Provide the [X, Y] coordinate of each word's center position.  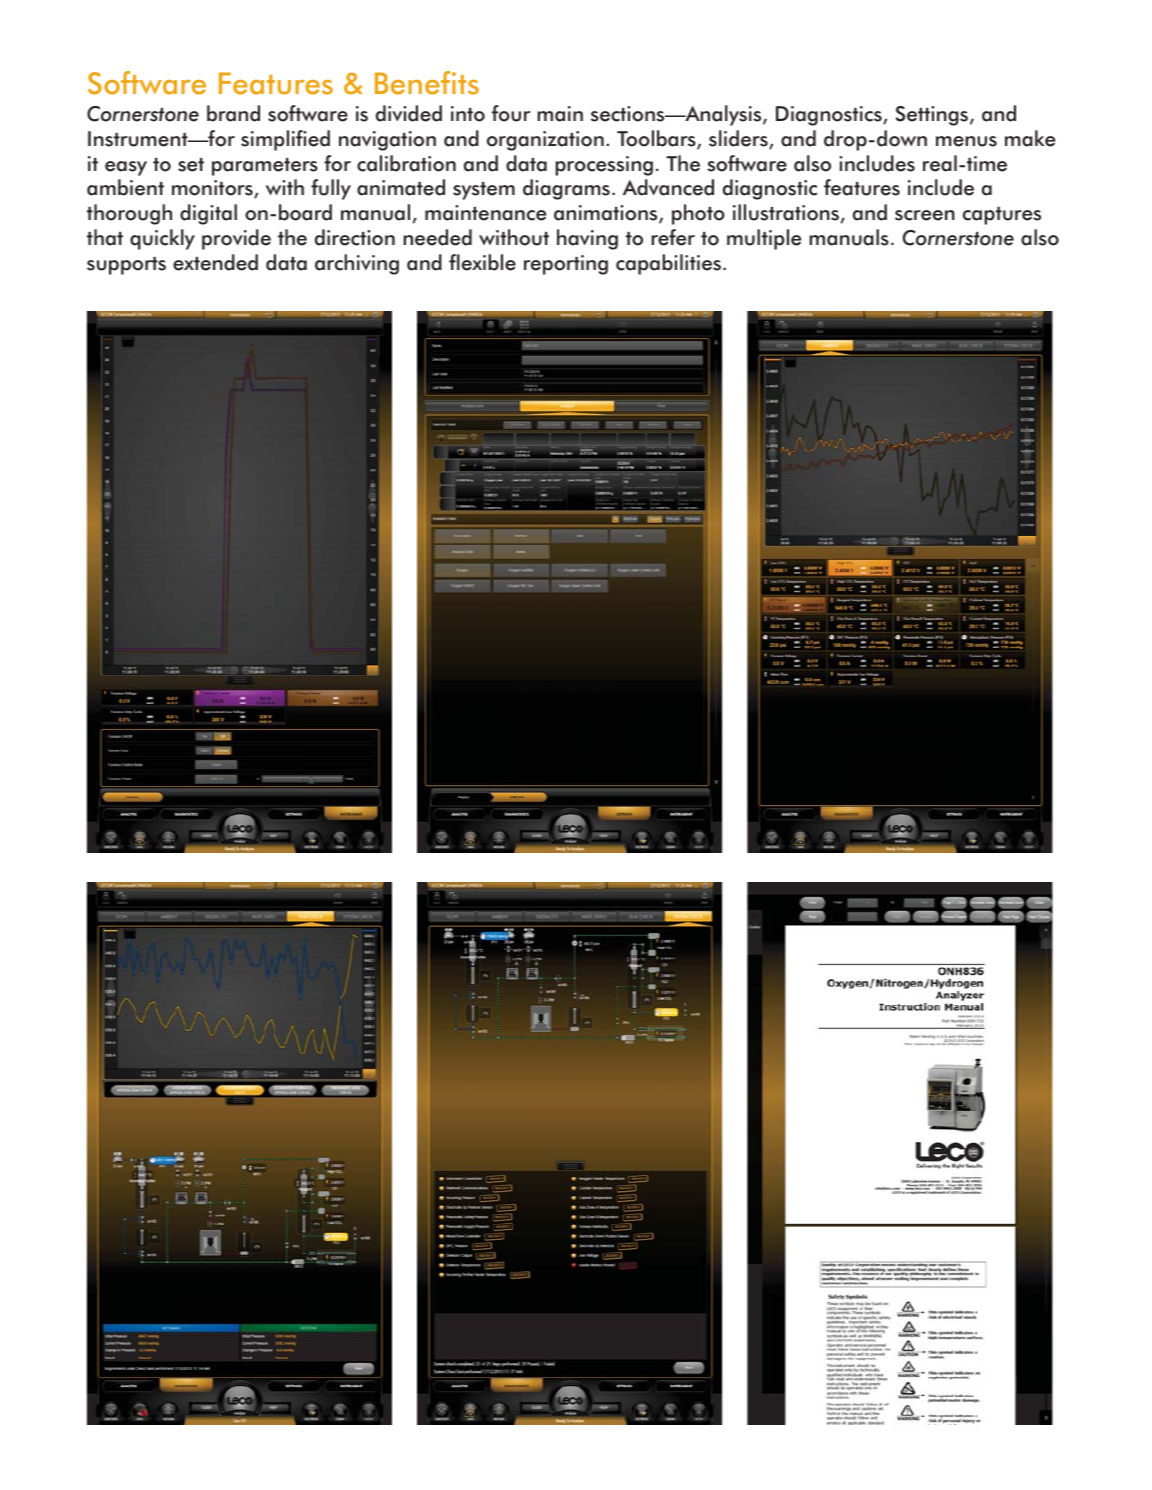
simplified [285, 140]
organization [545, 141]
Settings [933, 116]
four [511, 113]
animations [607, 214]
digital [208, 214]
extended [215, 262]
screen [925, 215]
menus [966, 141]
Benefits [427, 83]
